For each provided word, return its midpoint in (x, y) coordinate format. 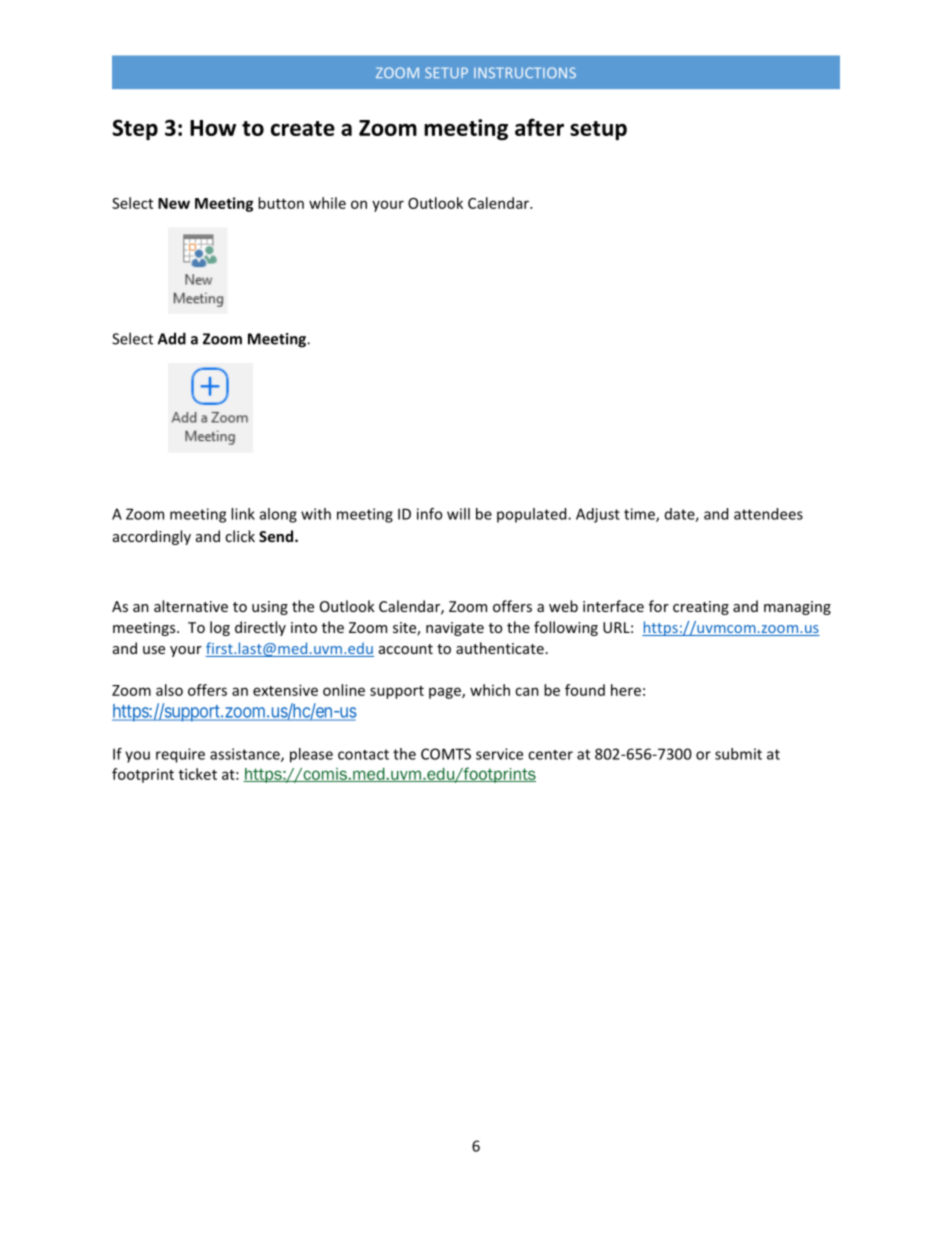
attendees (768, 514)
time (640, 515)
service (499, 754)
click (240, 536)
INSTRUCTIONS (525, 72)
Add (172, 338)
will (458, 514)
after (539, 127)
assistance (246, 755)
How (213, 128)
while (327, 203)
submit (738, 754)
